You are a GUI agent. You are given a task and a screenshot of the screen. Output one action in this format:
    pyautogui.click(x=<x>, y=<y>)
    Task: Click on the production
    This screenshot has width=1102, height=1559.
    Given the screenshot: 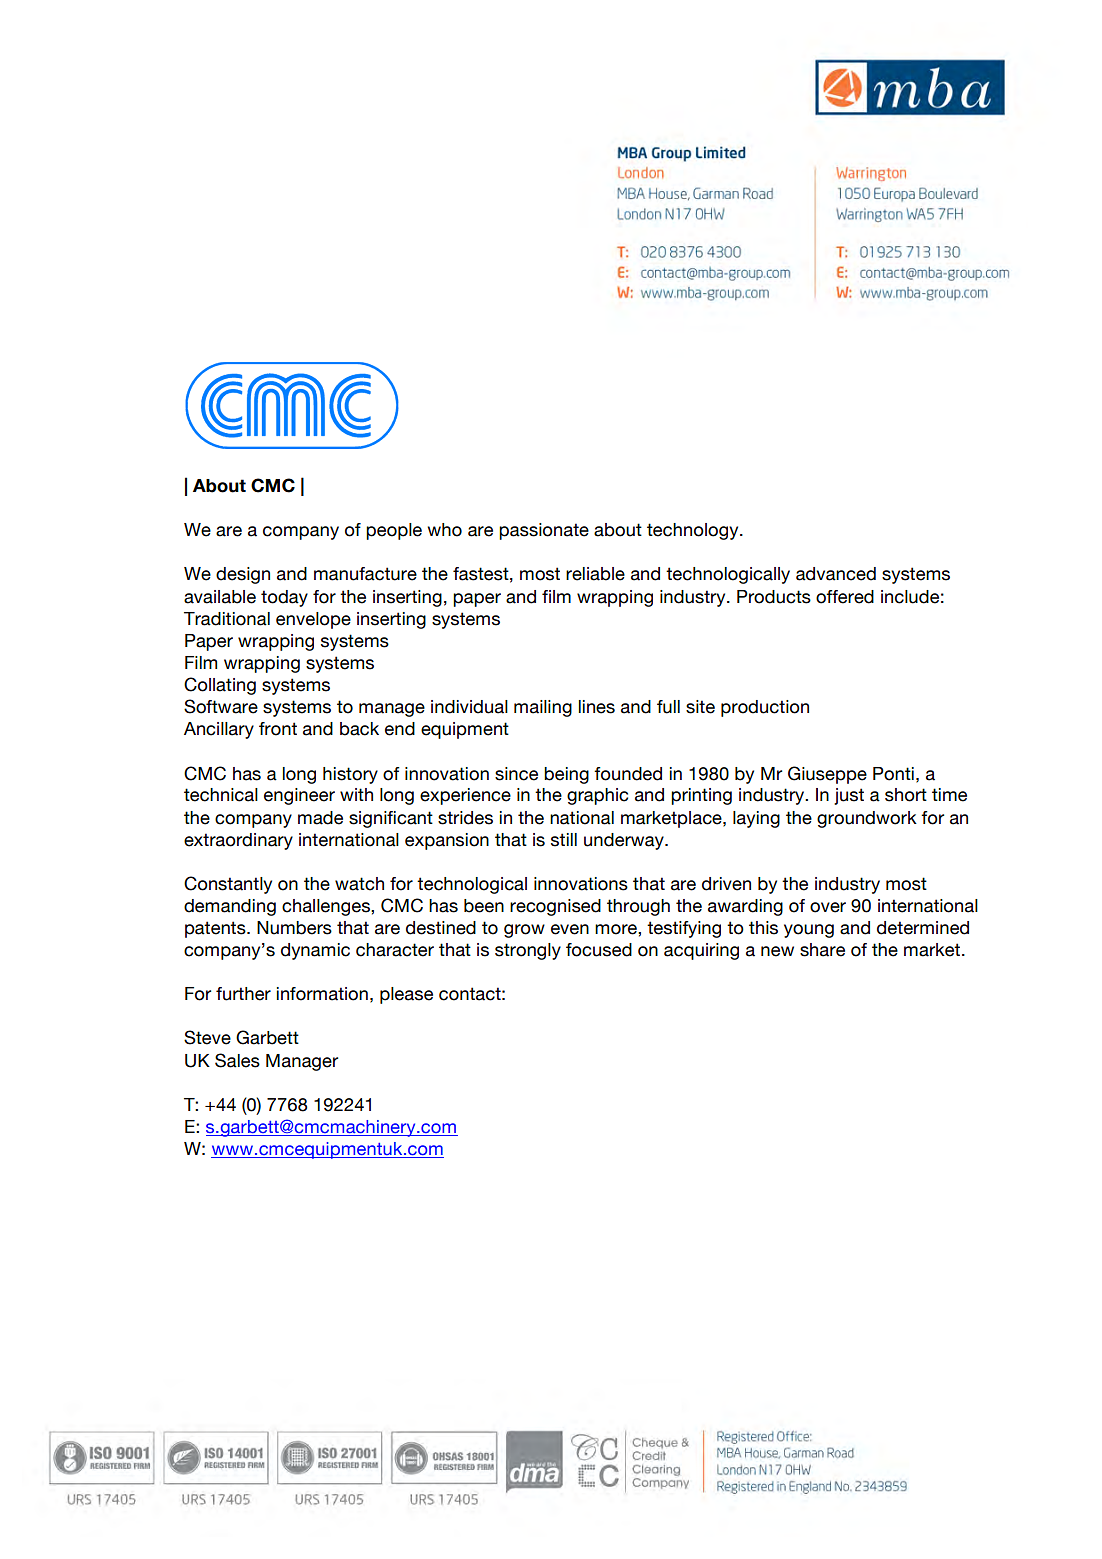 What is the action you would take?
    pyautogui.click(x=765, y=708)
